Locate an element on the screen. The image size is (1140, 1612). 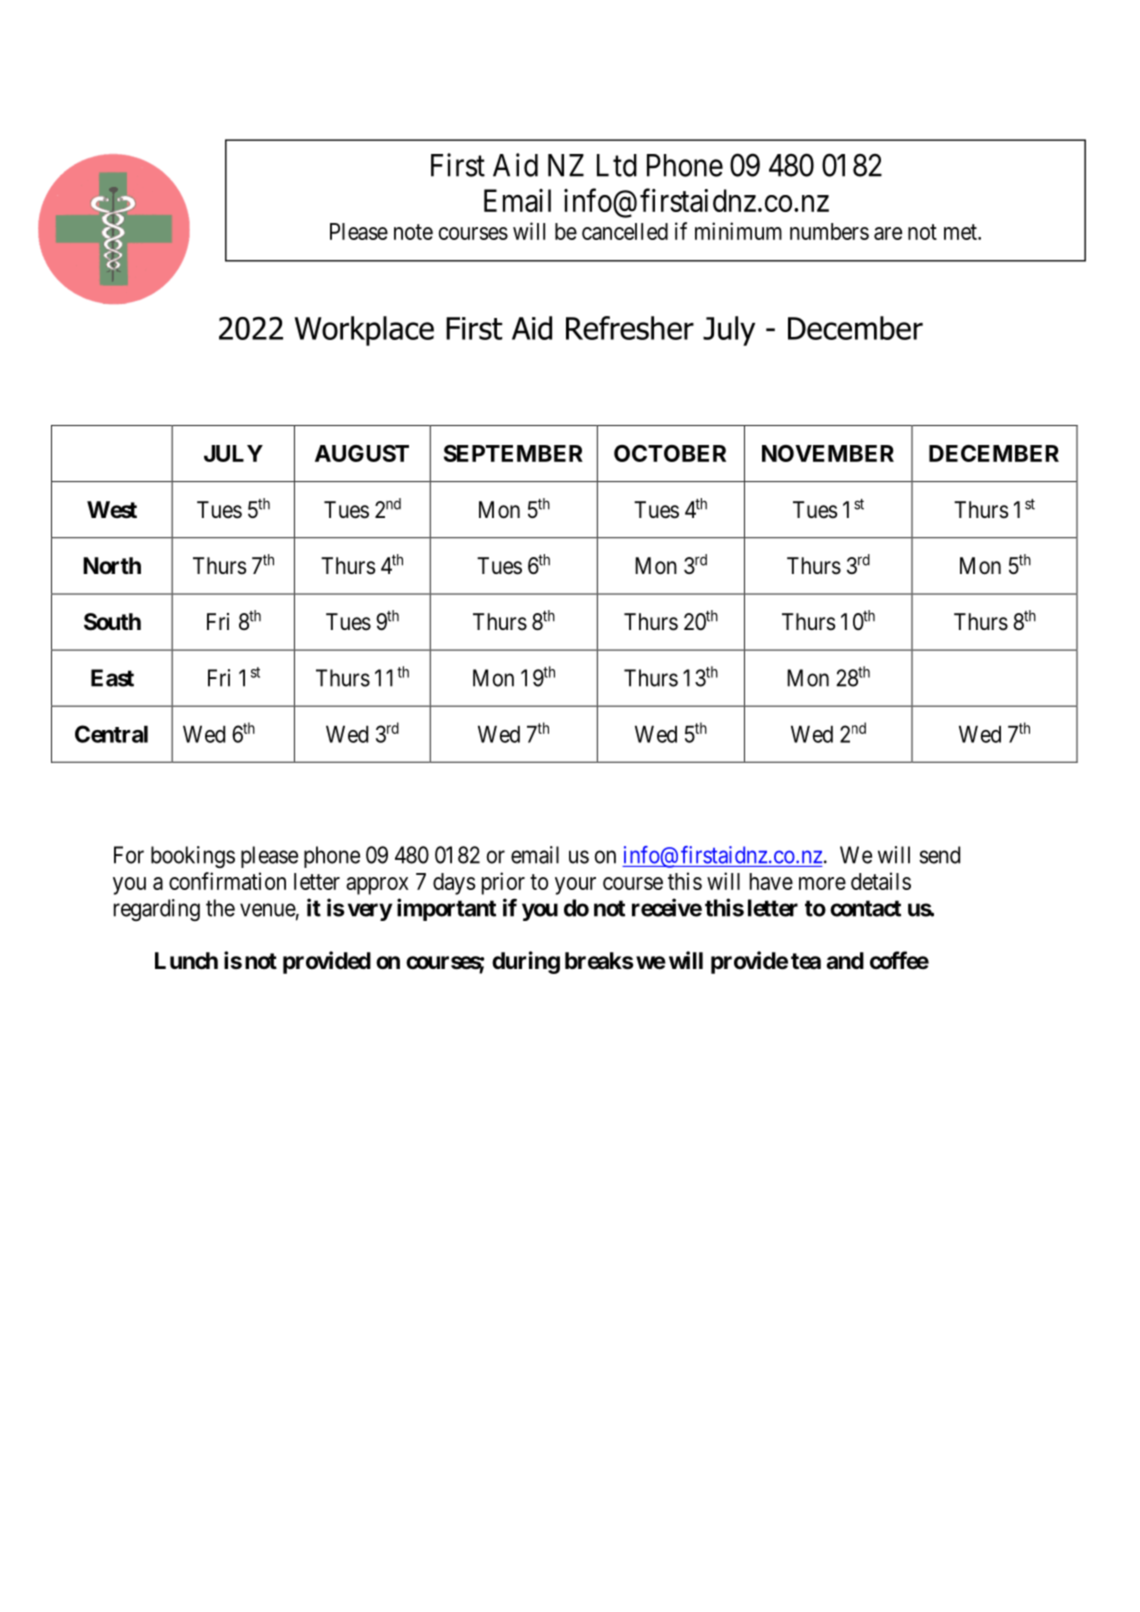
are is located at coordinates (888, 233).
